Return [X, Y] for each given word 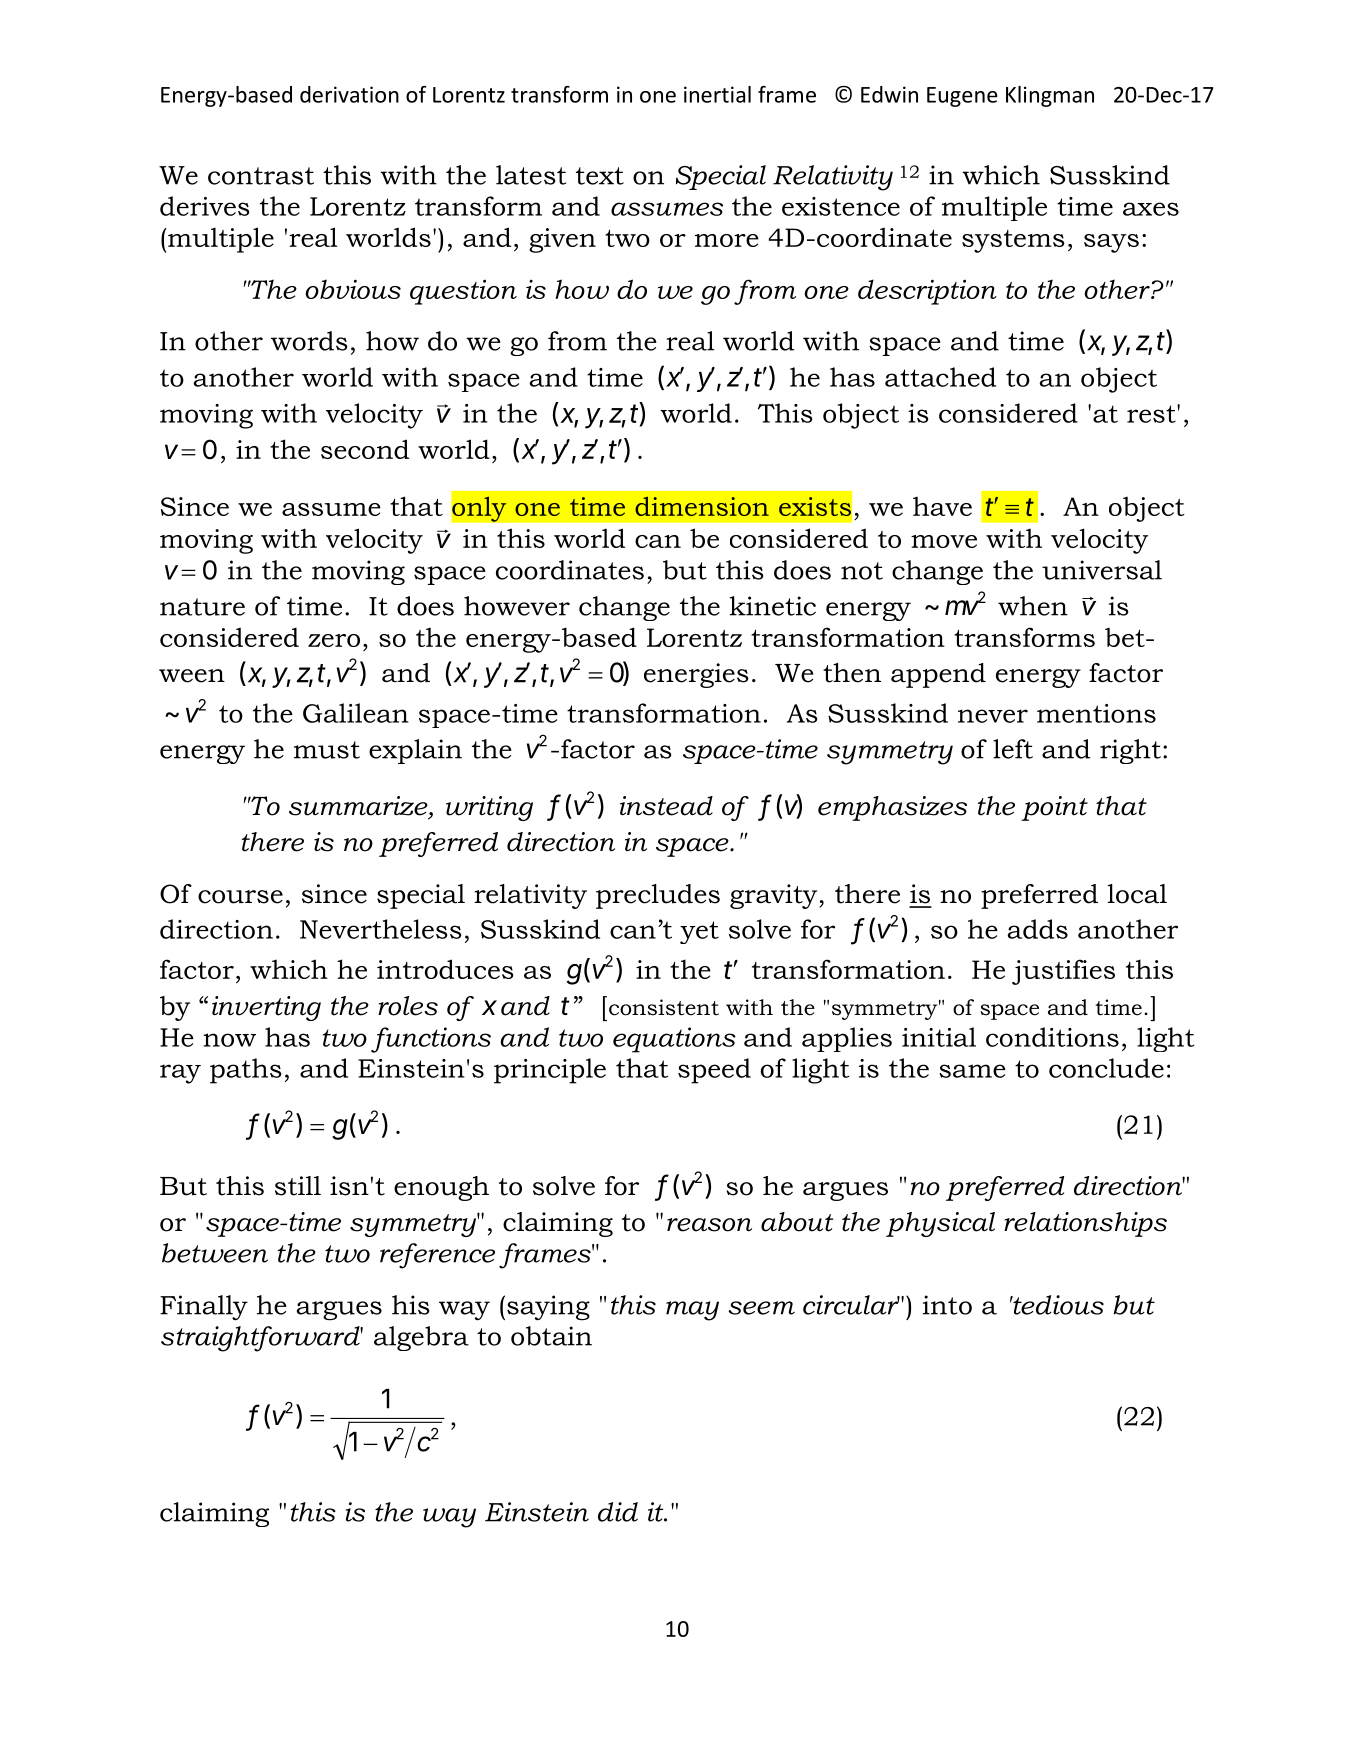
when [1033, 606]
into [947, 1305]
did [618, 1512]
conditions [1052, 1037]
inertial [717, 94]
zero [334, 640]
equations [674, 1040]
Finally [204, 1308]
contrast [261, 176]
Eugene [962, 97]
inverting [266, 1008]
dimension [702, 506]
